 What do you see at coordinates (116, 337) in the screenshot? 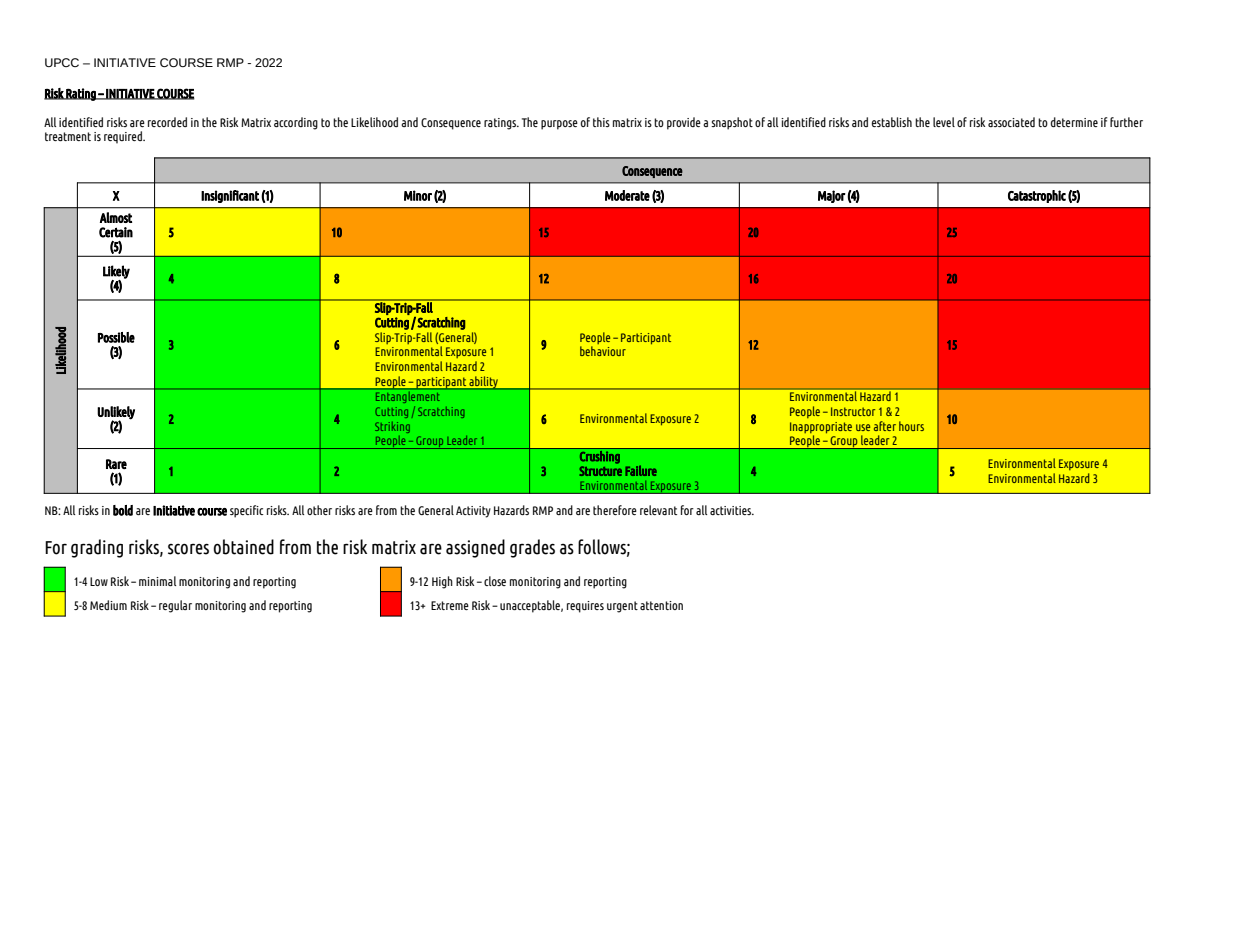
I see `Possible` at bounding box center [116, 337].
